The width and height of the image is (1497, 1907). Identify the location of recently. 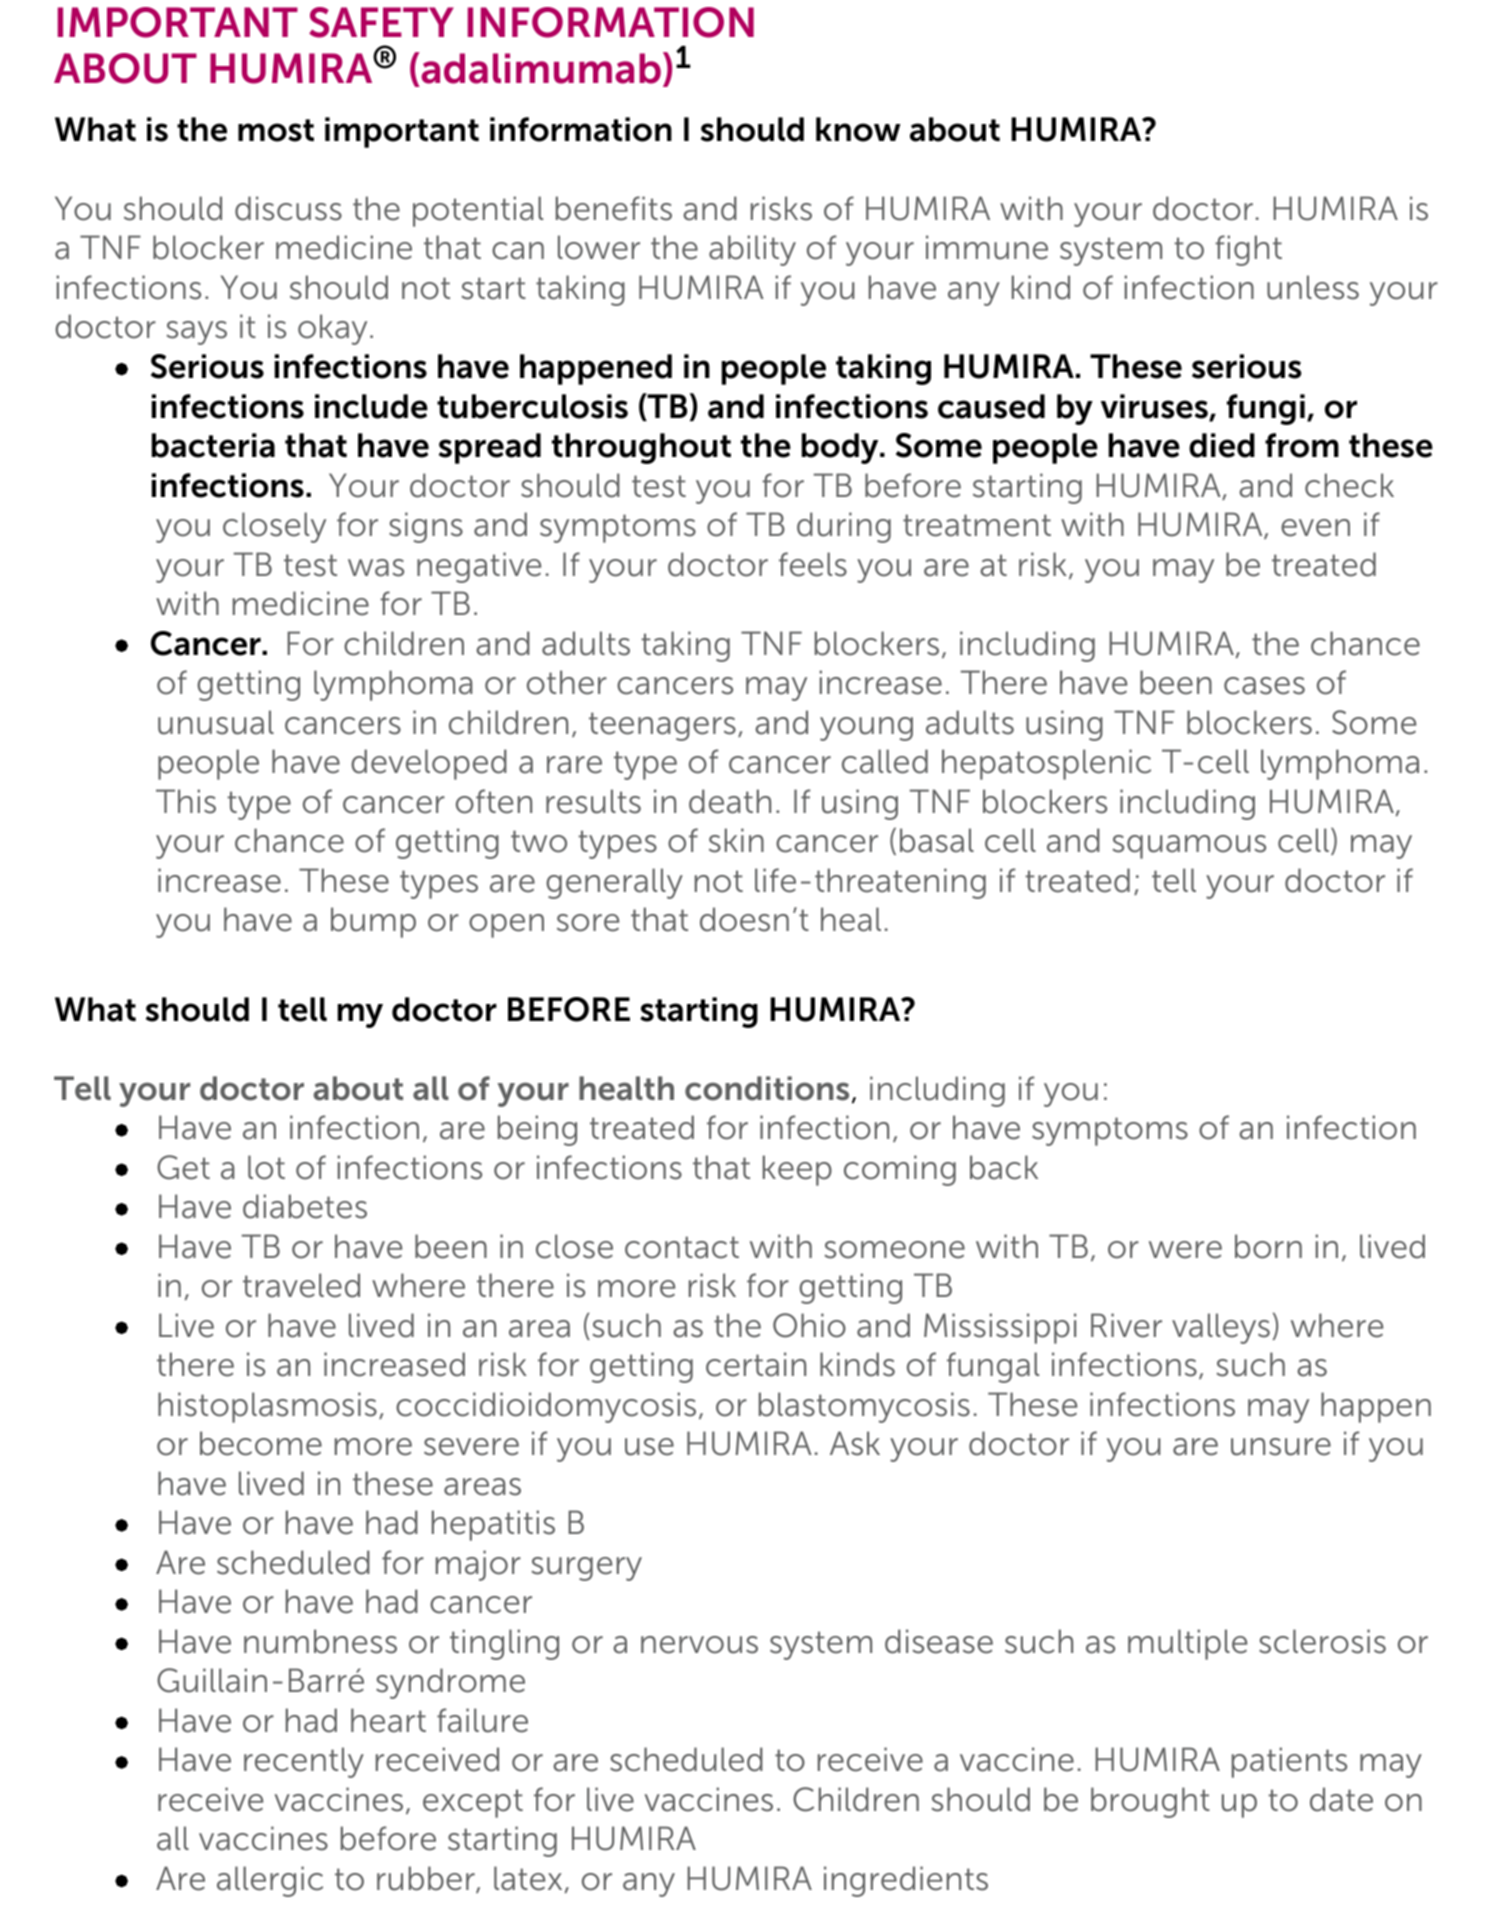
(304, 1762).
